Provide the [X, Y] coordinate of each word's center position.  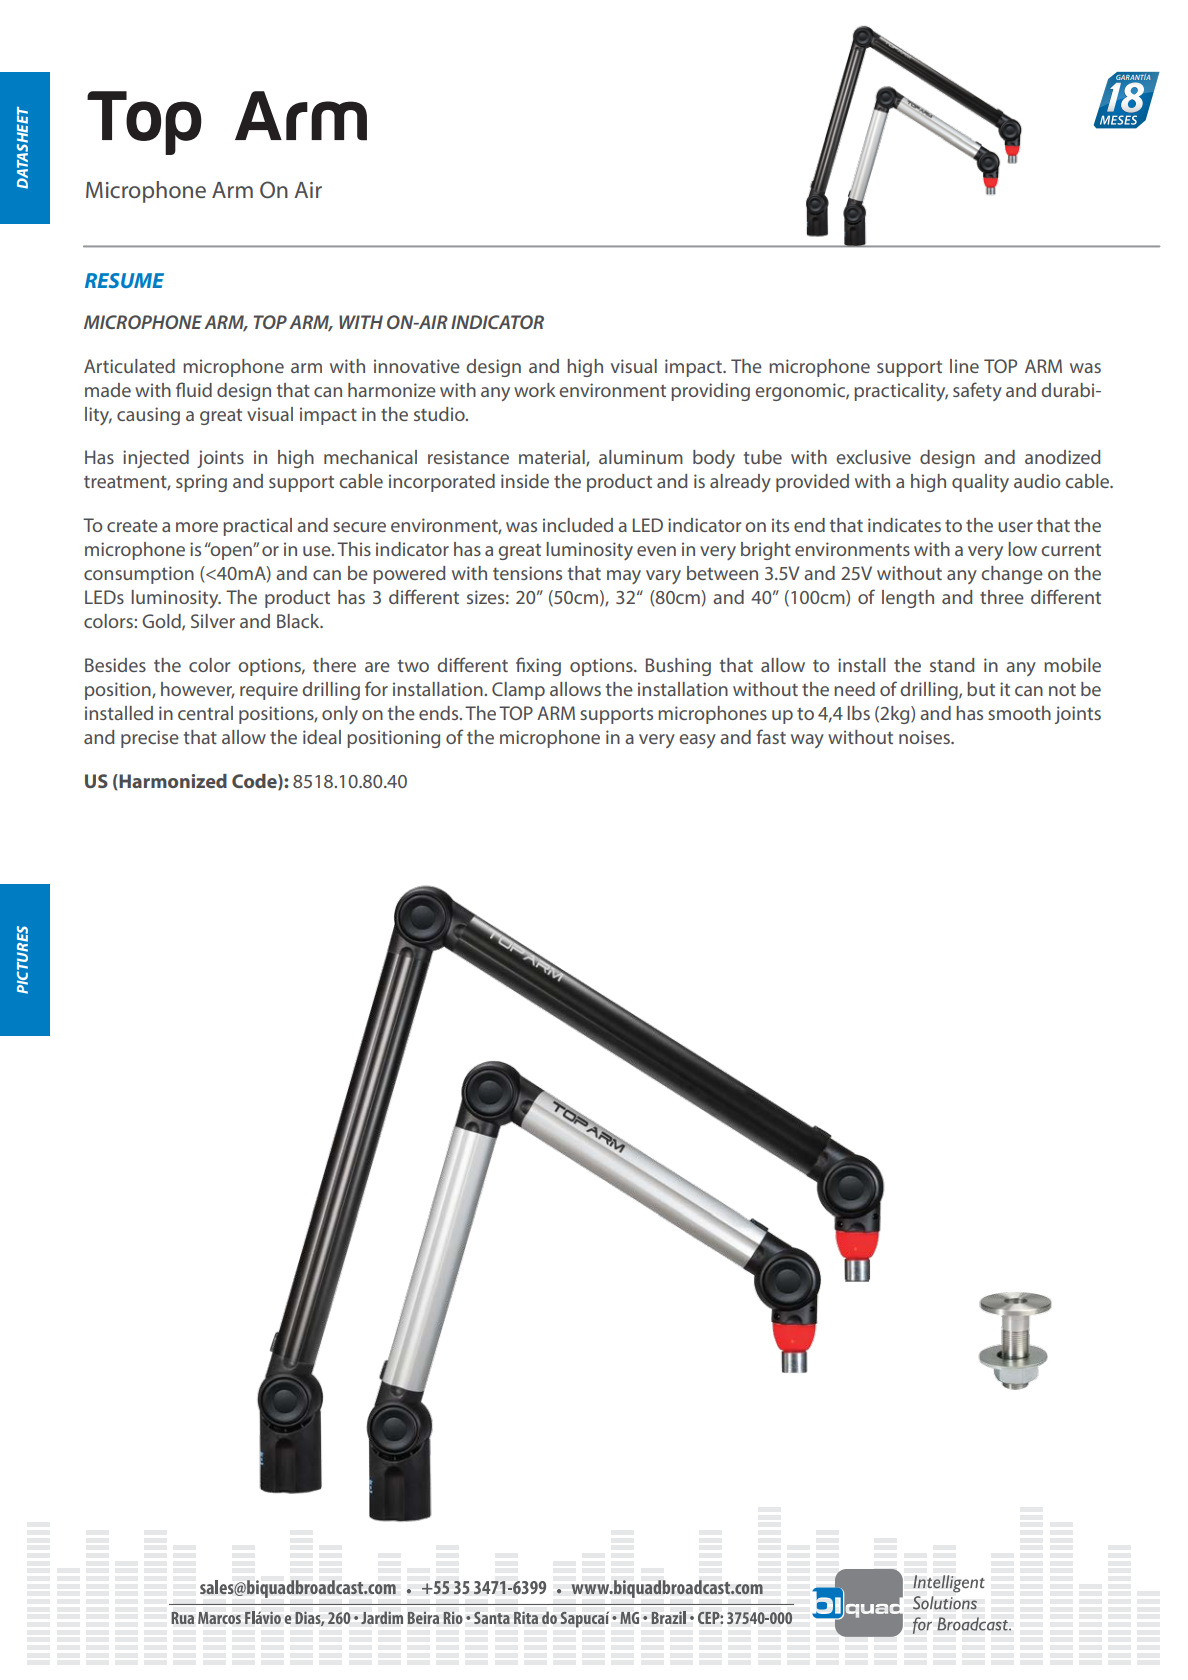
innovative [417, 366]
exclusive [873, 457]
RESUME [124, 280]
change [1012, 575]
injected [156, 459]
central [205, 713]
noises [925, 737]
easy [697, 741]
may [624, 577]
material [553, 458]
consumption [139, 575]
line [964, 366]
